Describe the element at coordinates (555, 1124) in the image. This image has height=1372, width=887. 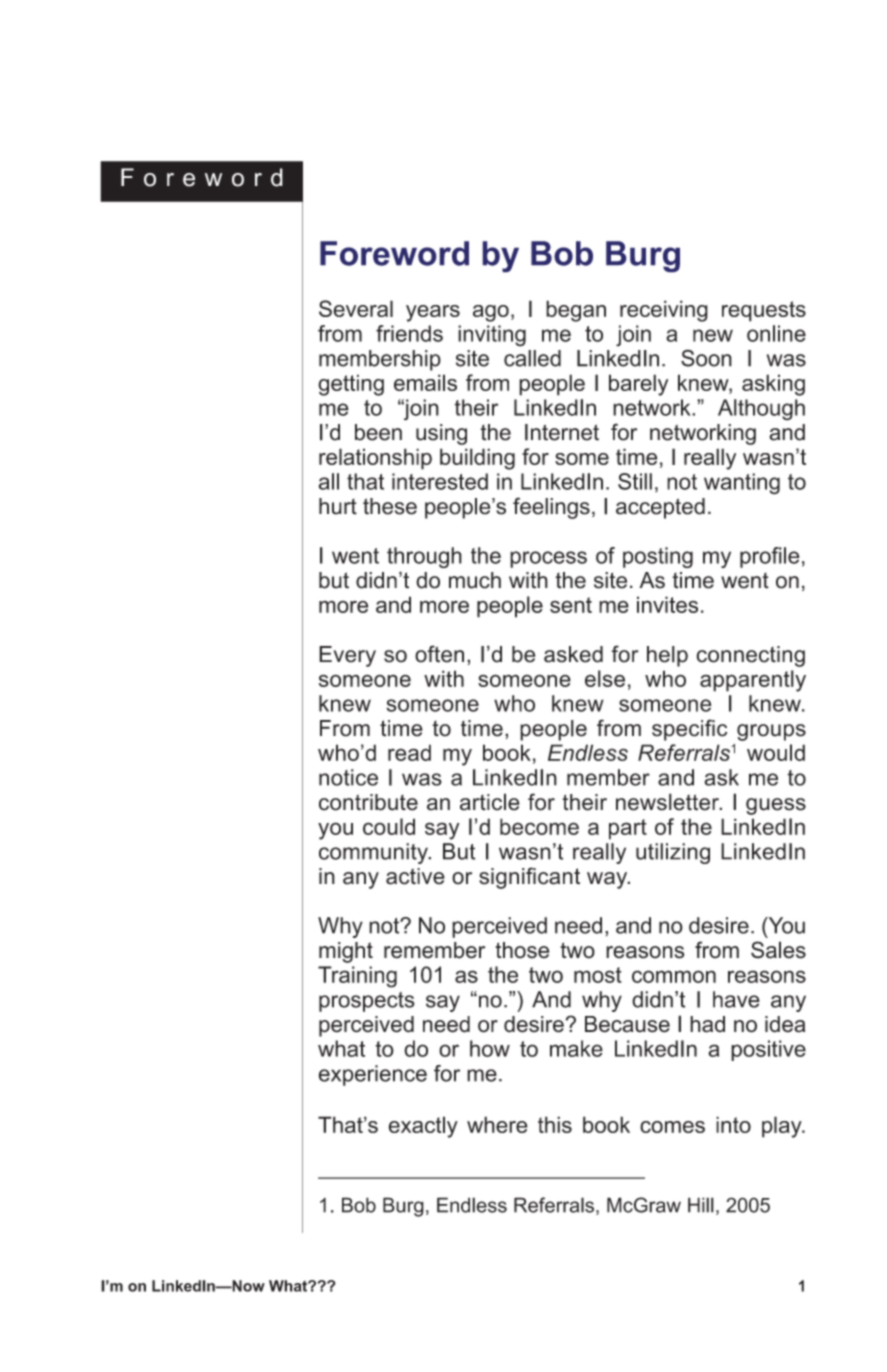
I see `this` at that location.
